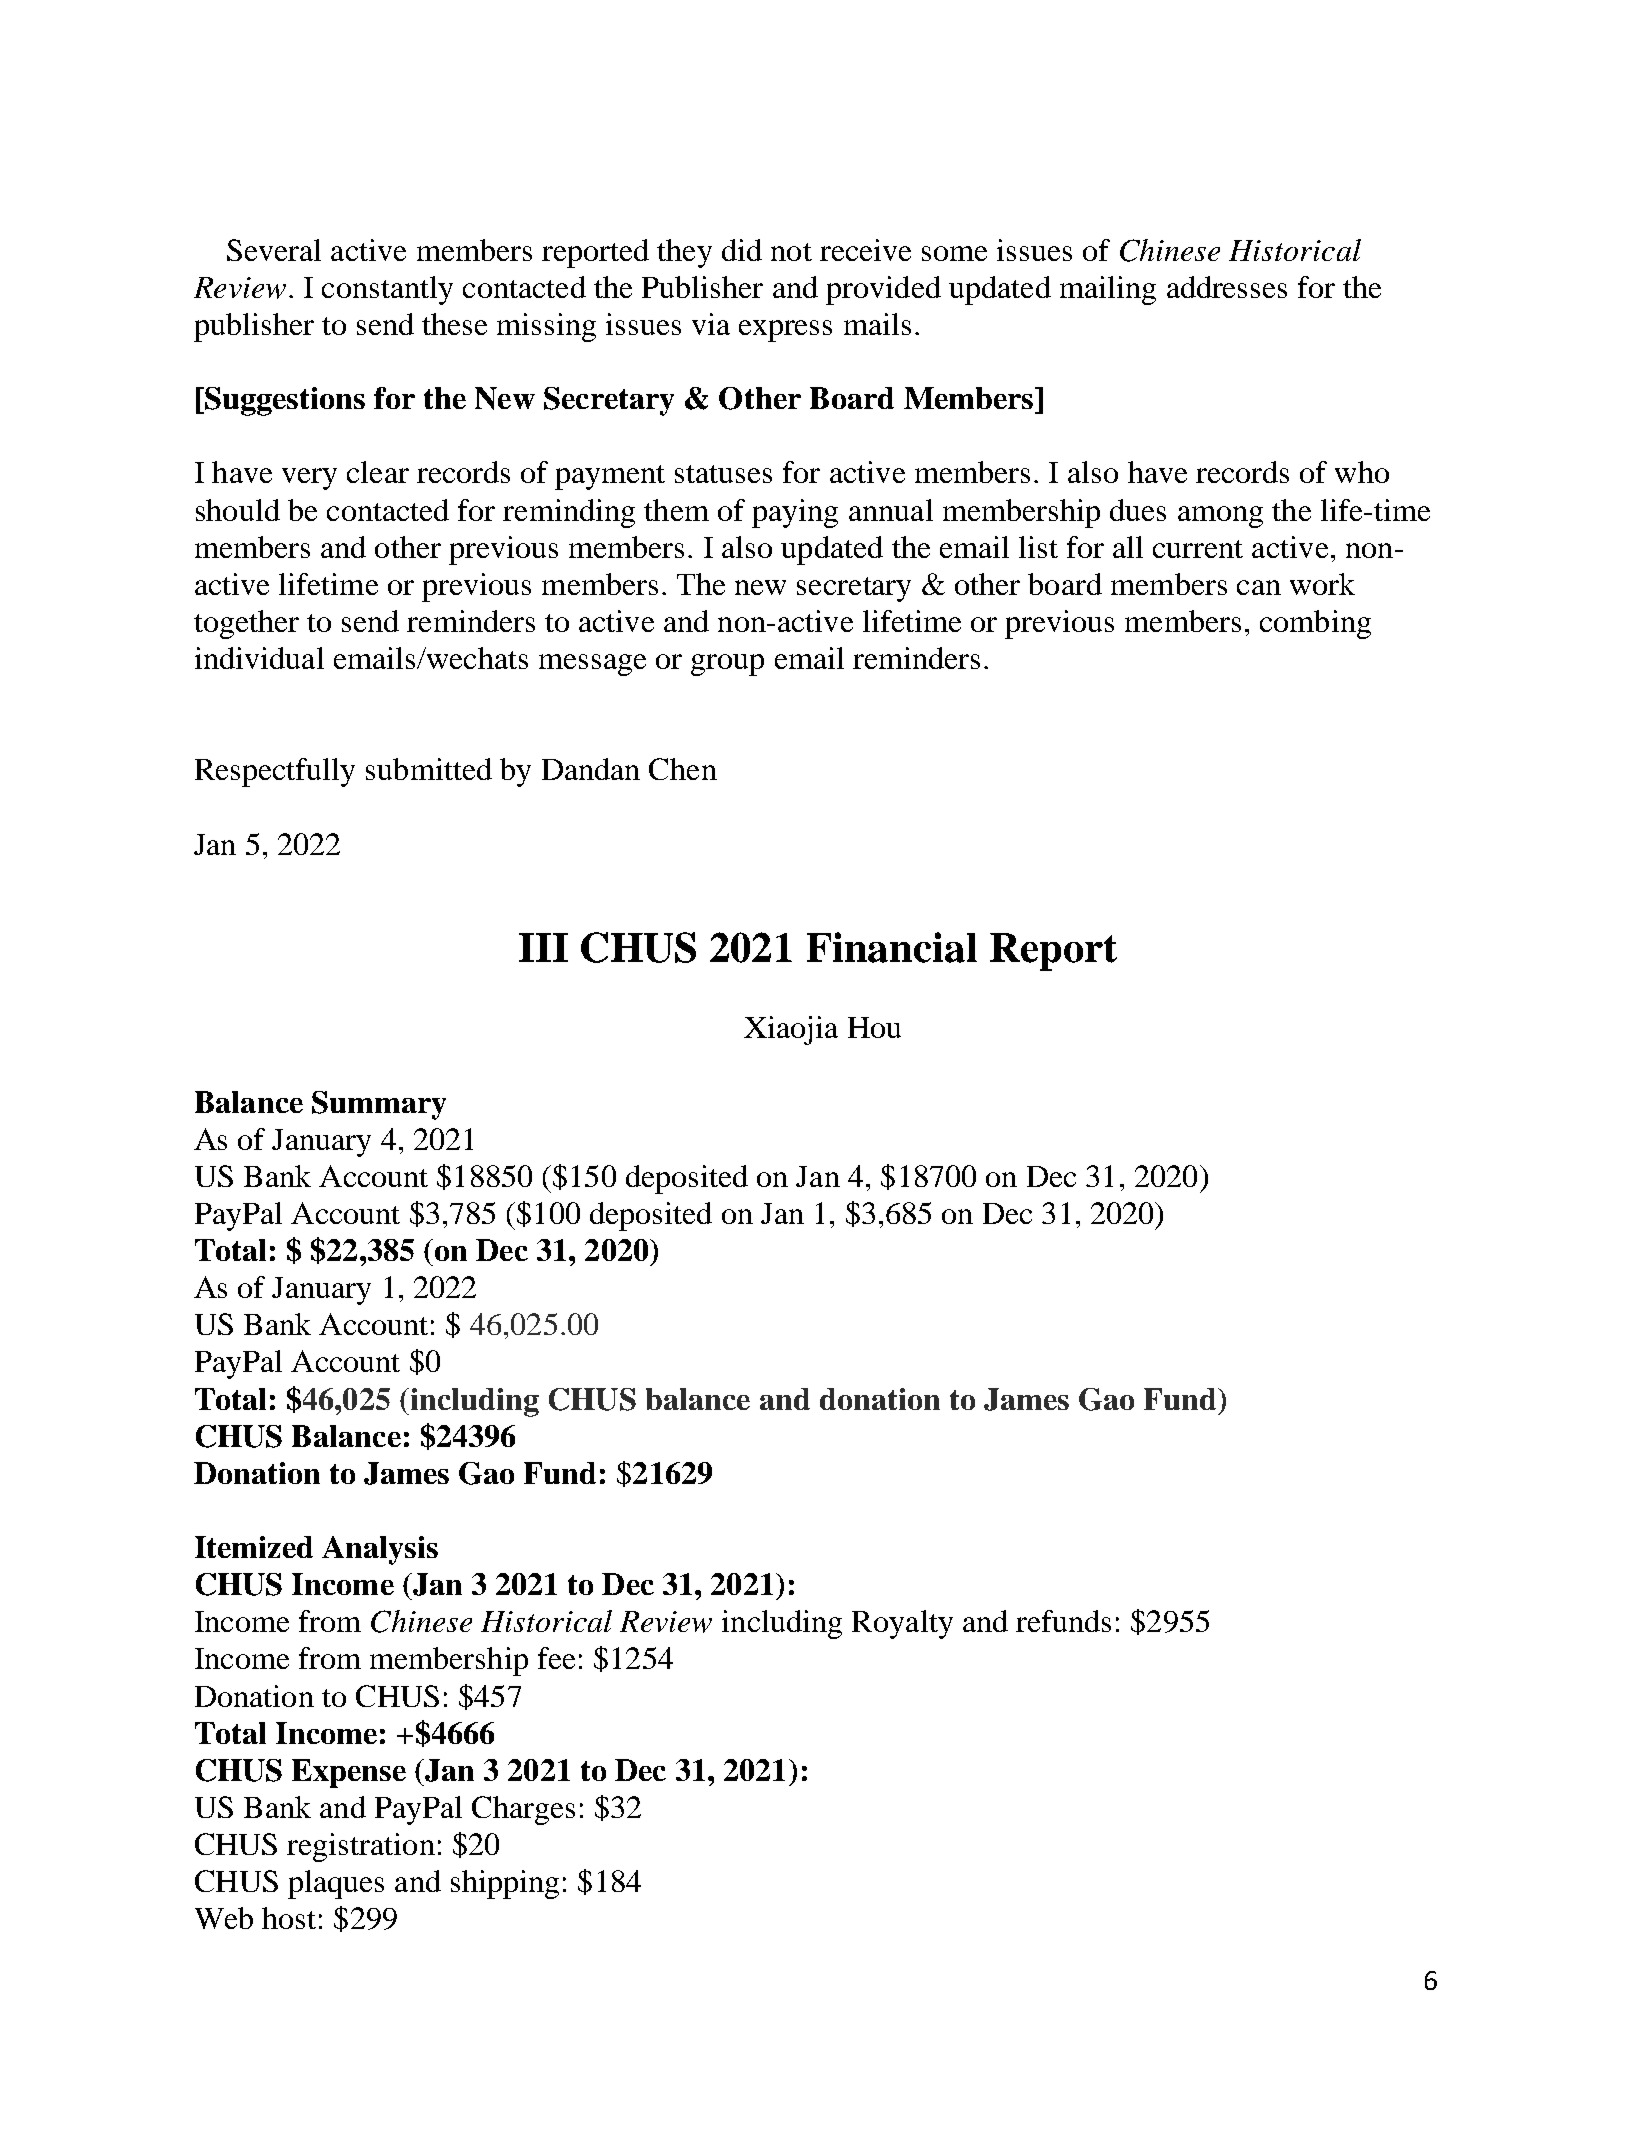 This screenshot has height=2130, width=1646. What do you see at coordinates (523, 1810) in the screenshot?
I see `Charges` at bounding box center [523, 1810].
